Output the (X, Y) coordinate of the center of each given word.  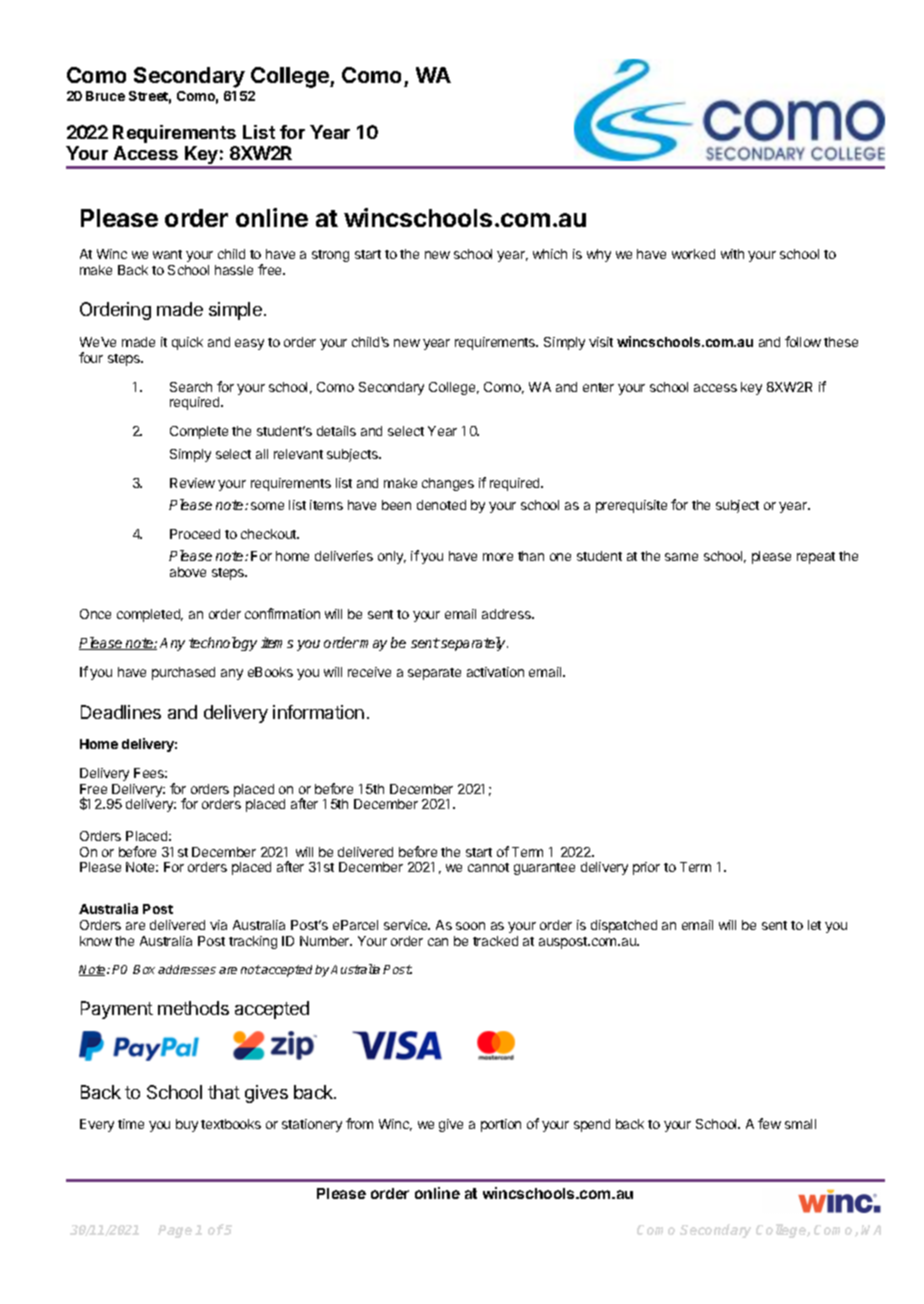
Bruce (105, 96)
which (550, 254)
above (188, 572)
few (769, 1123)
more (498, 557)
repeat (816, 558)
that (224, 1092)
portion (501, 1125)
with (732, 254)
